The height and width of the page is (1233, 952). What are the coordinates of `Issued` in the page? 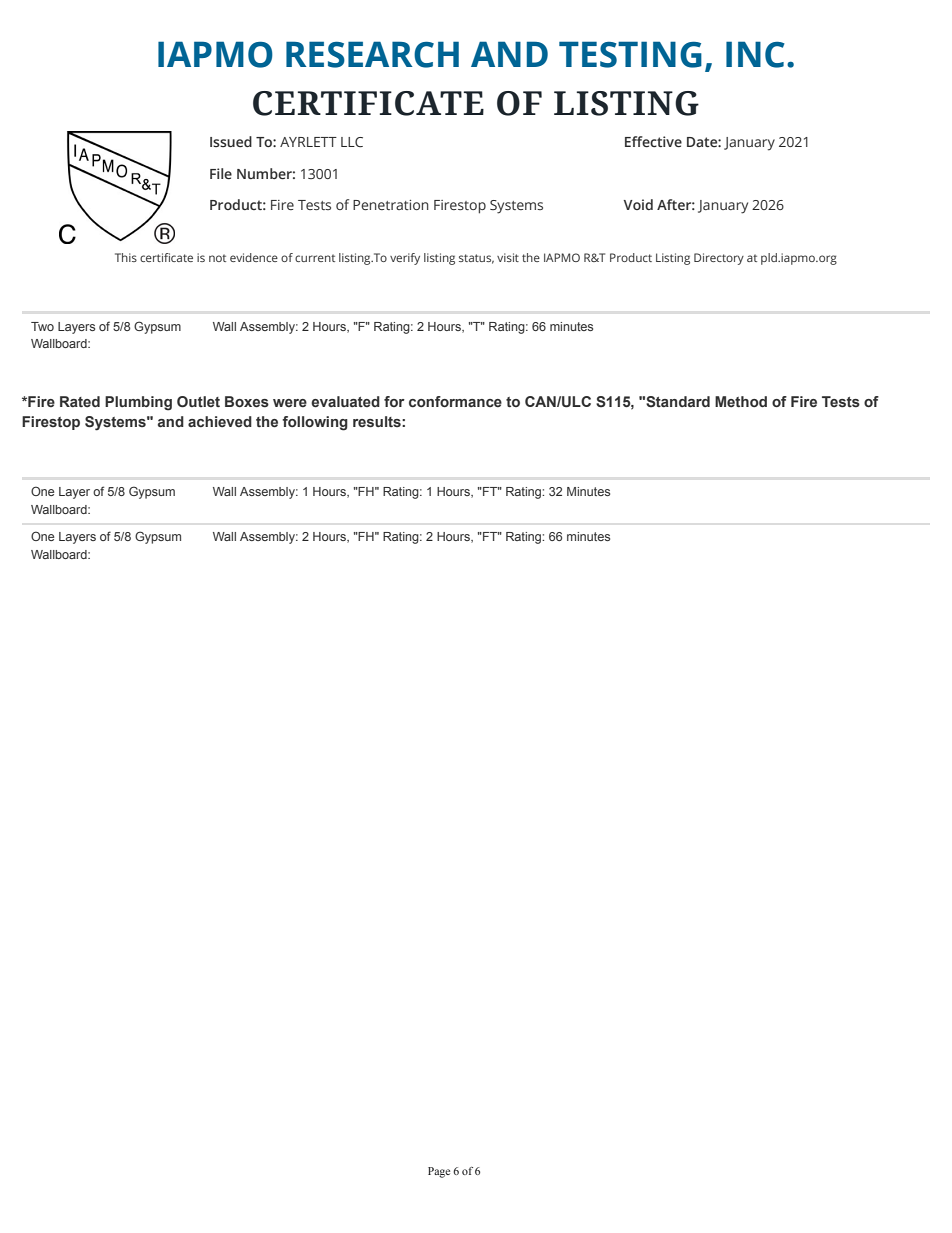 It's located at (231, 141).
